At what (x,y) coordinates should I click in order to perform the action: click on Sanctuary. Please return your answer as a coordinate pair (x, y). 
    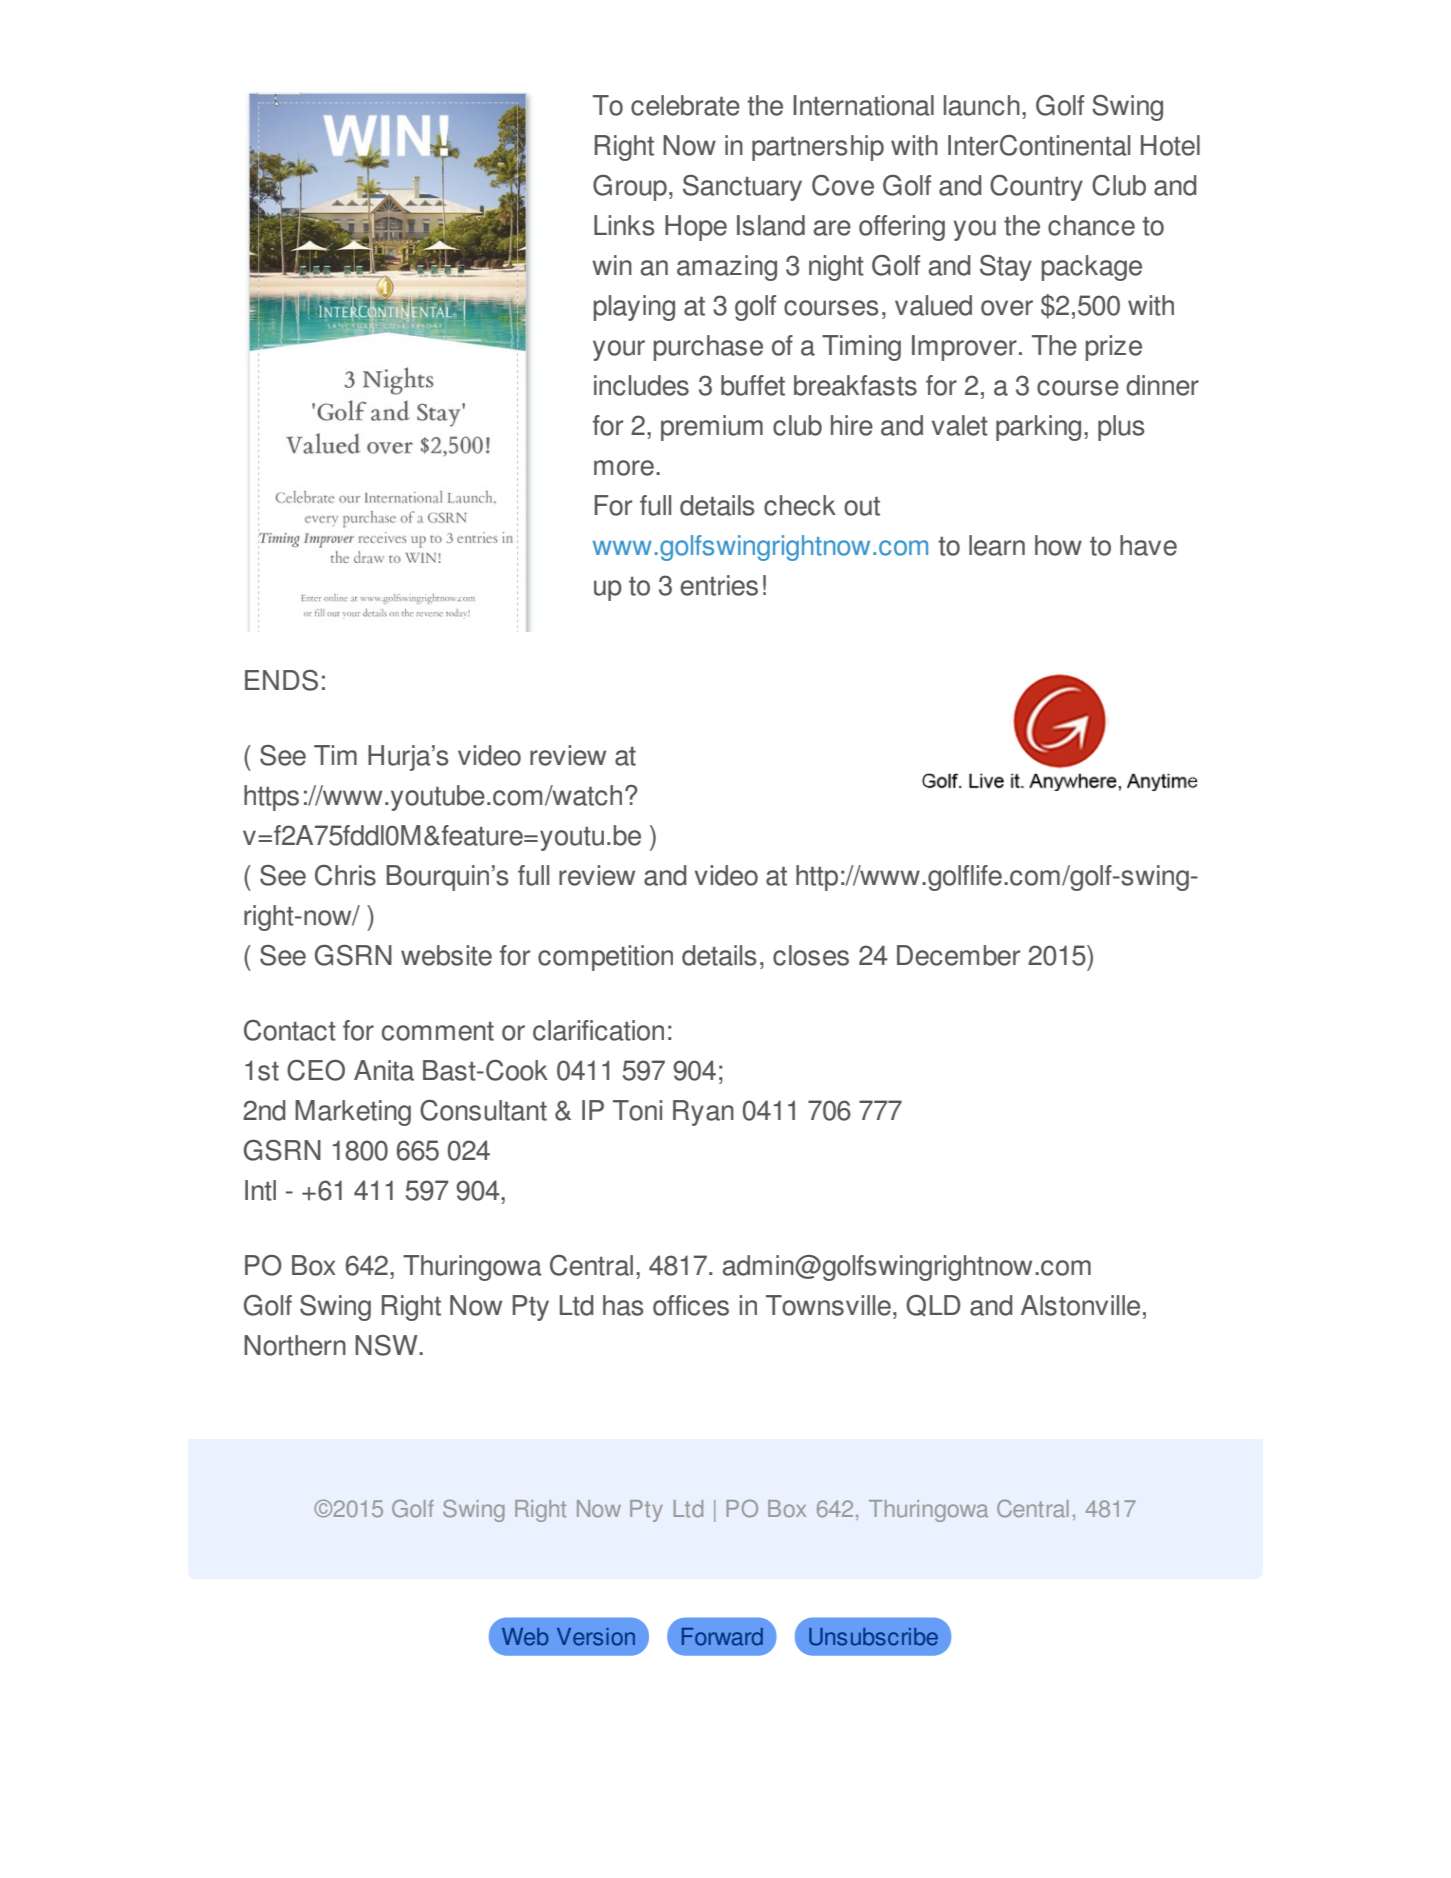
    Looking at the image, I should click on (742, 188).
